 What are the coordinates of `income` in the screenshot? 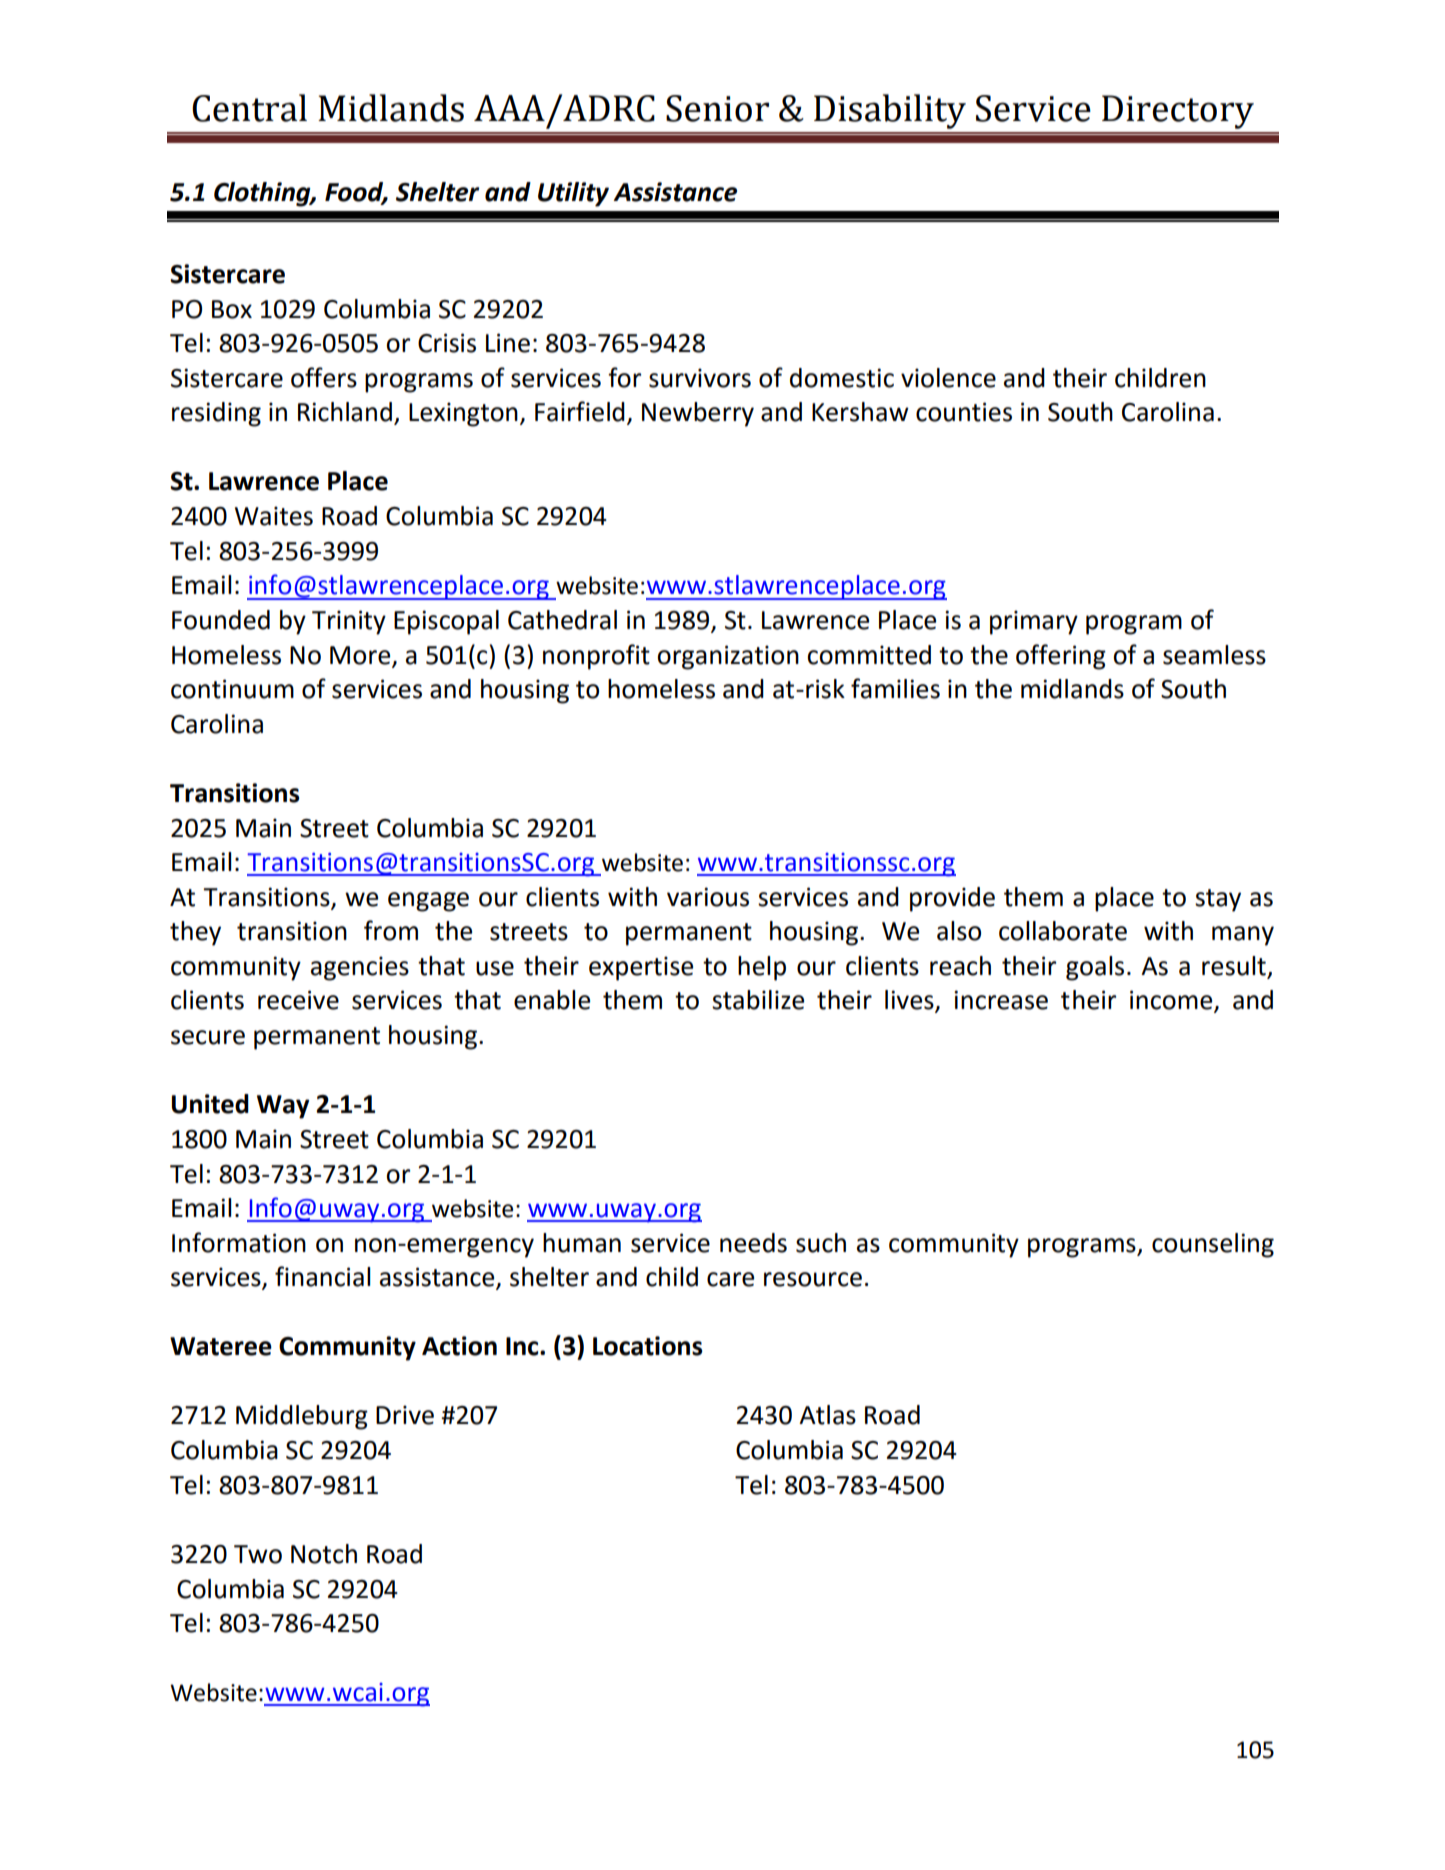 It's located at (1172, 1001).
